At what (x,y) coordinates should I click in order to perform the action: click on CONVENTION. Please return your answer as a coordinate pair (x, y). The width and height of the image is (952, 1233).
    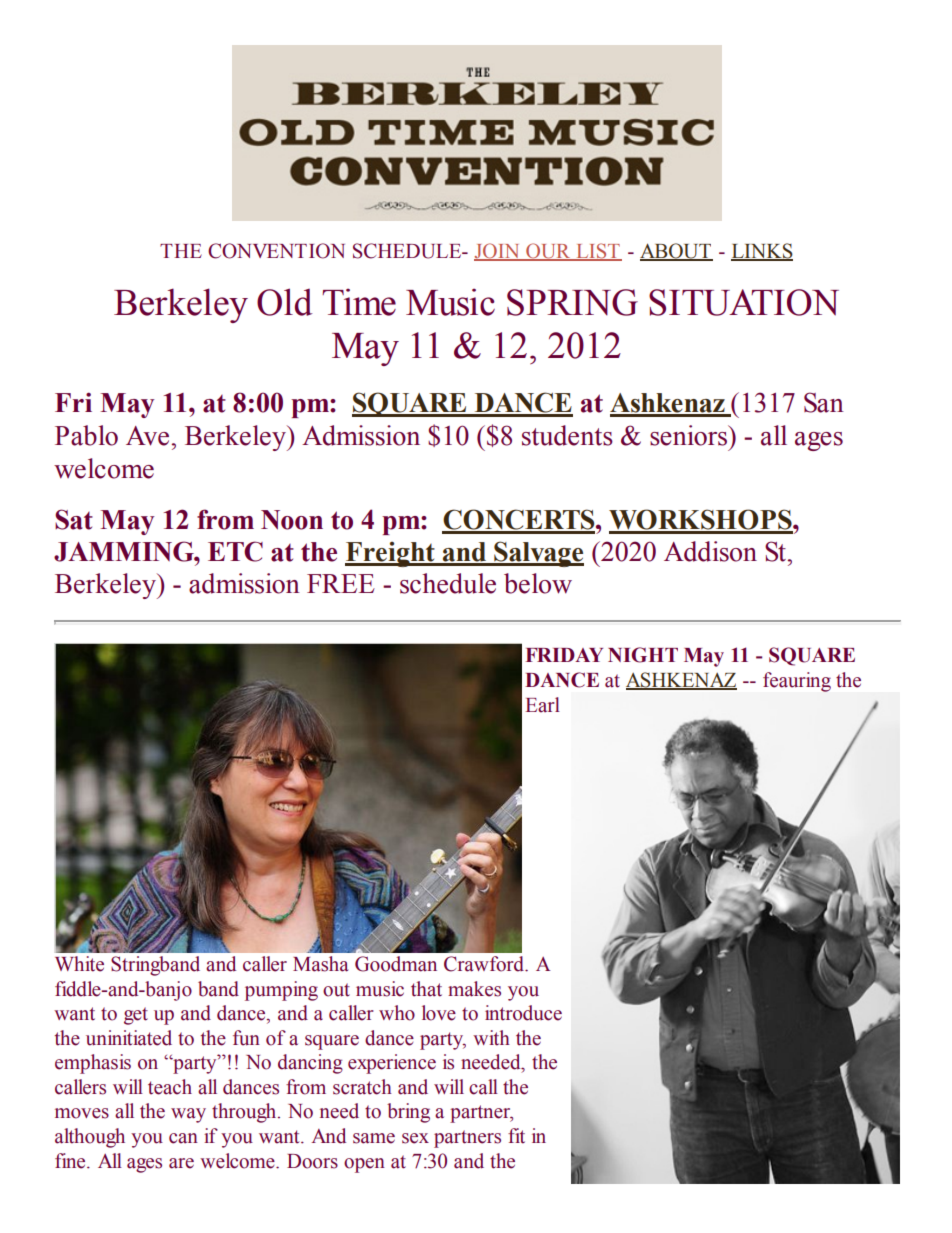
    Looking at the image, I should click on (276, 251).
